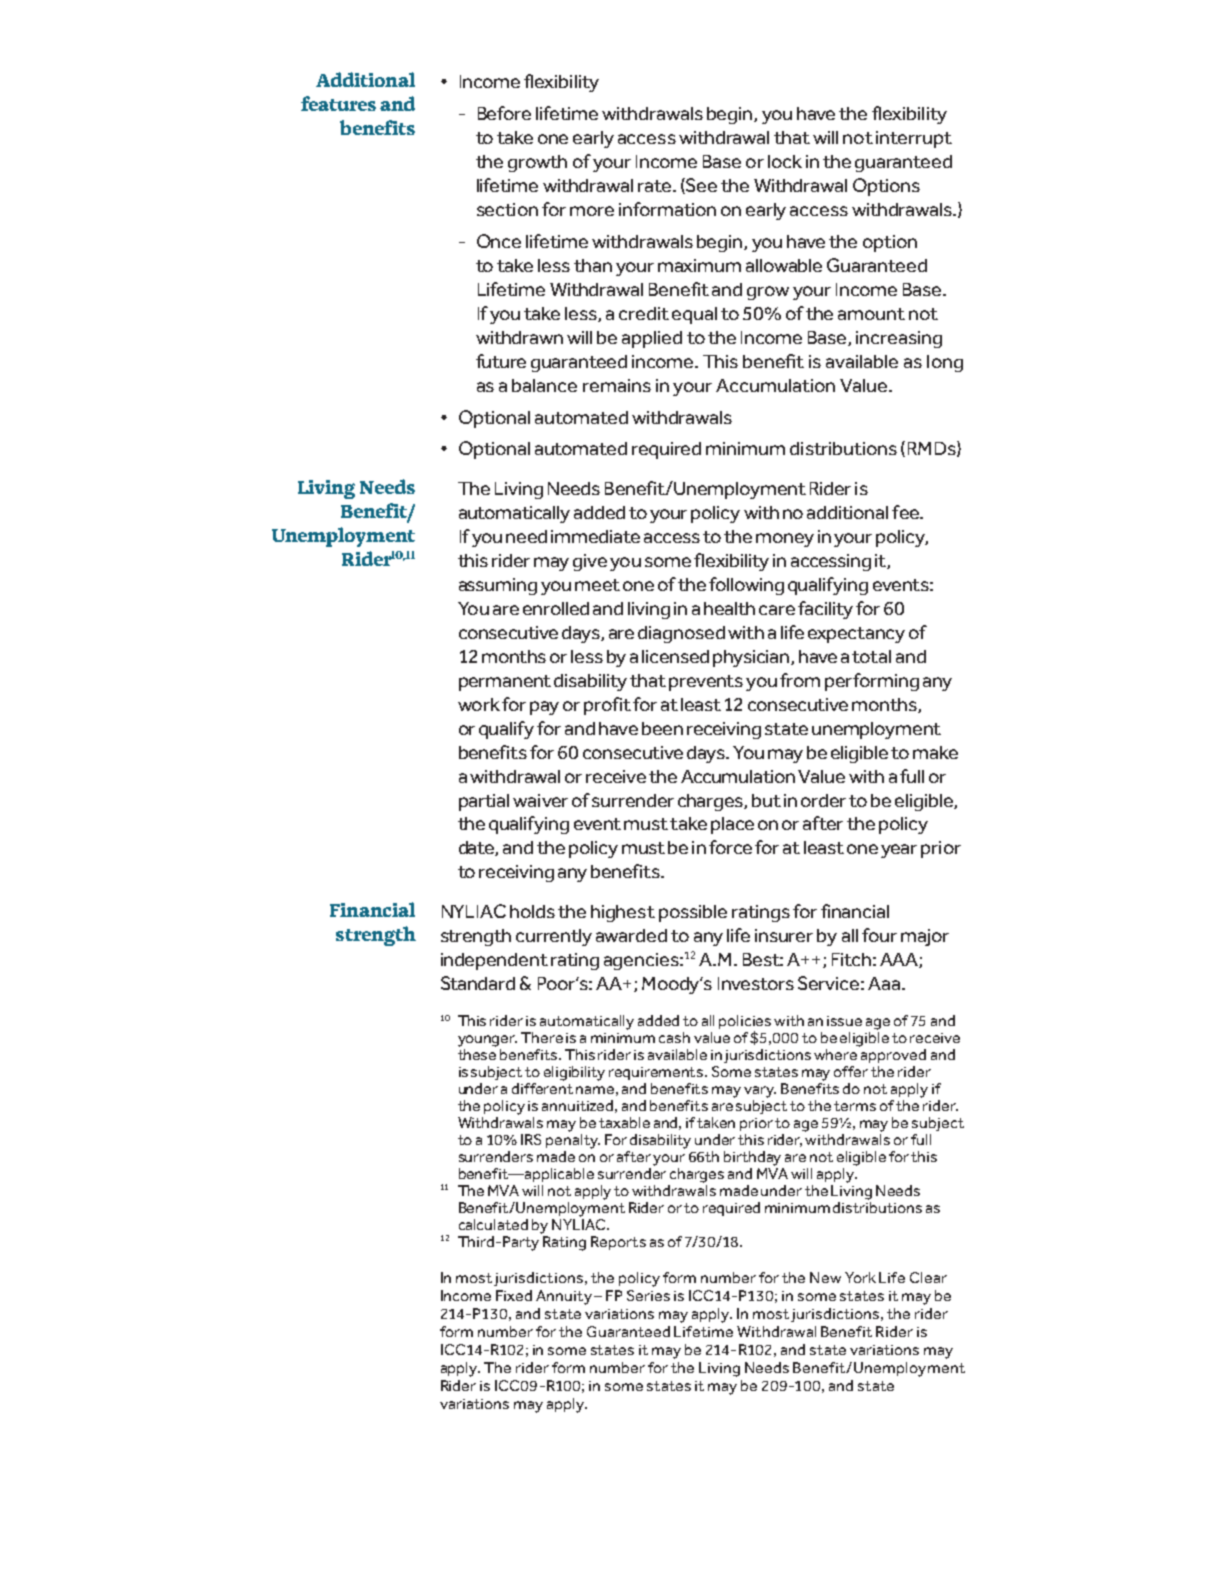 The width and height of the page is (1223, 1582). Describe the element at coordinates (656, 186) in the page. I see `rate` at that location.
